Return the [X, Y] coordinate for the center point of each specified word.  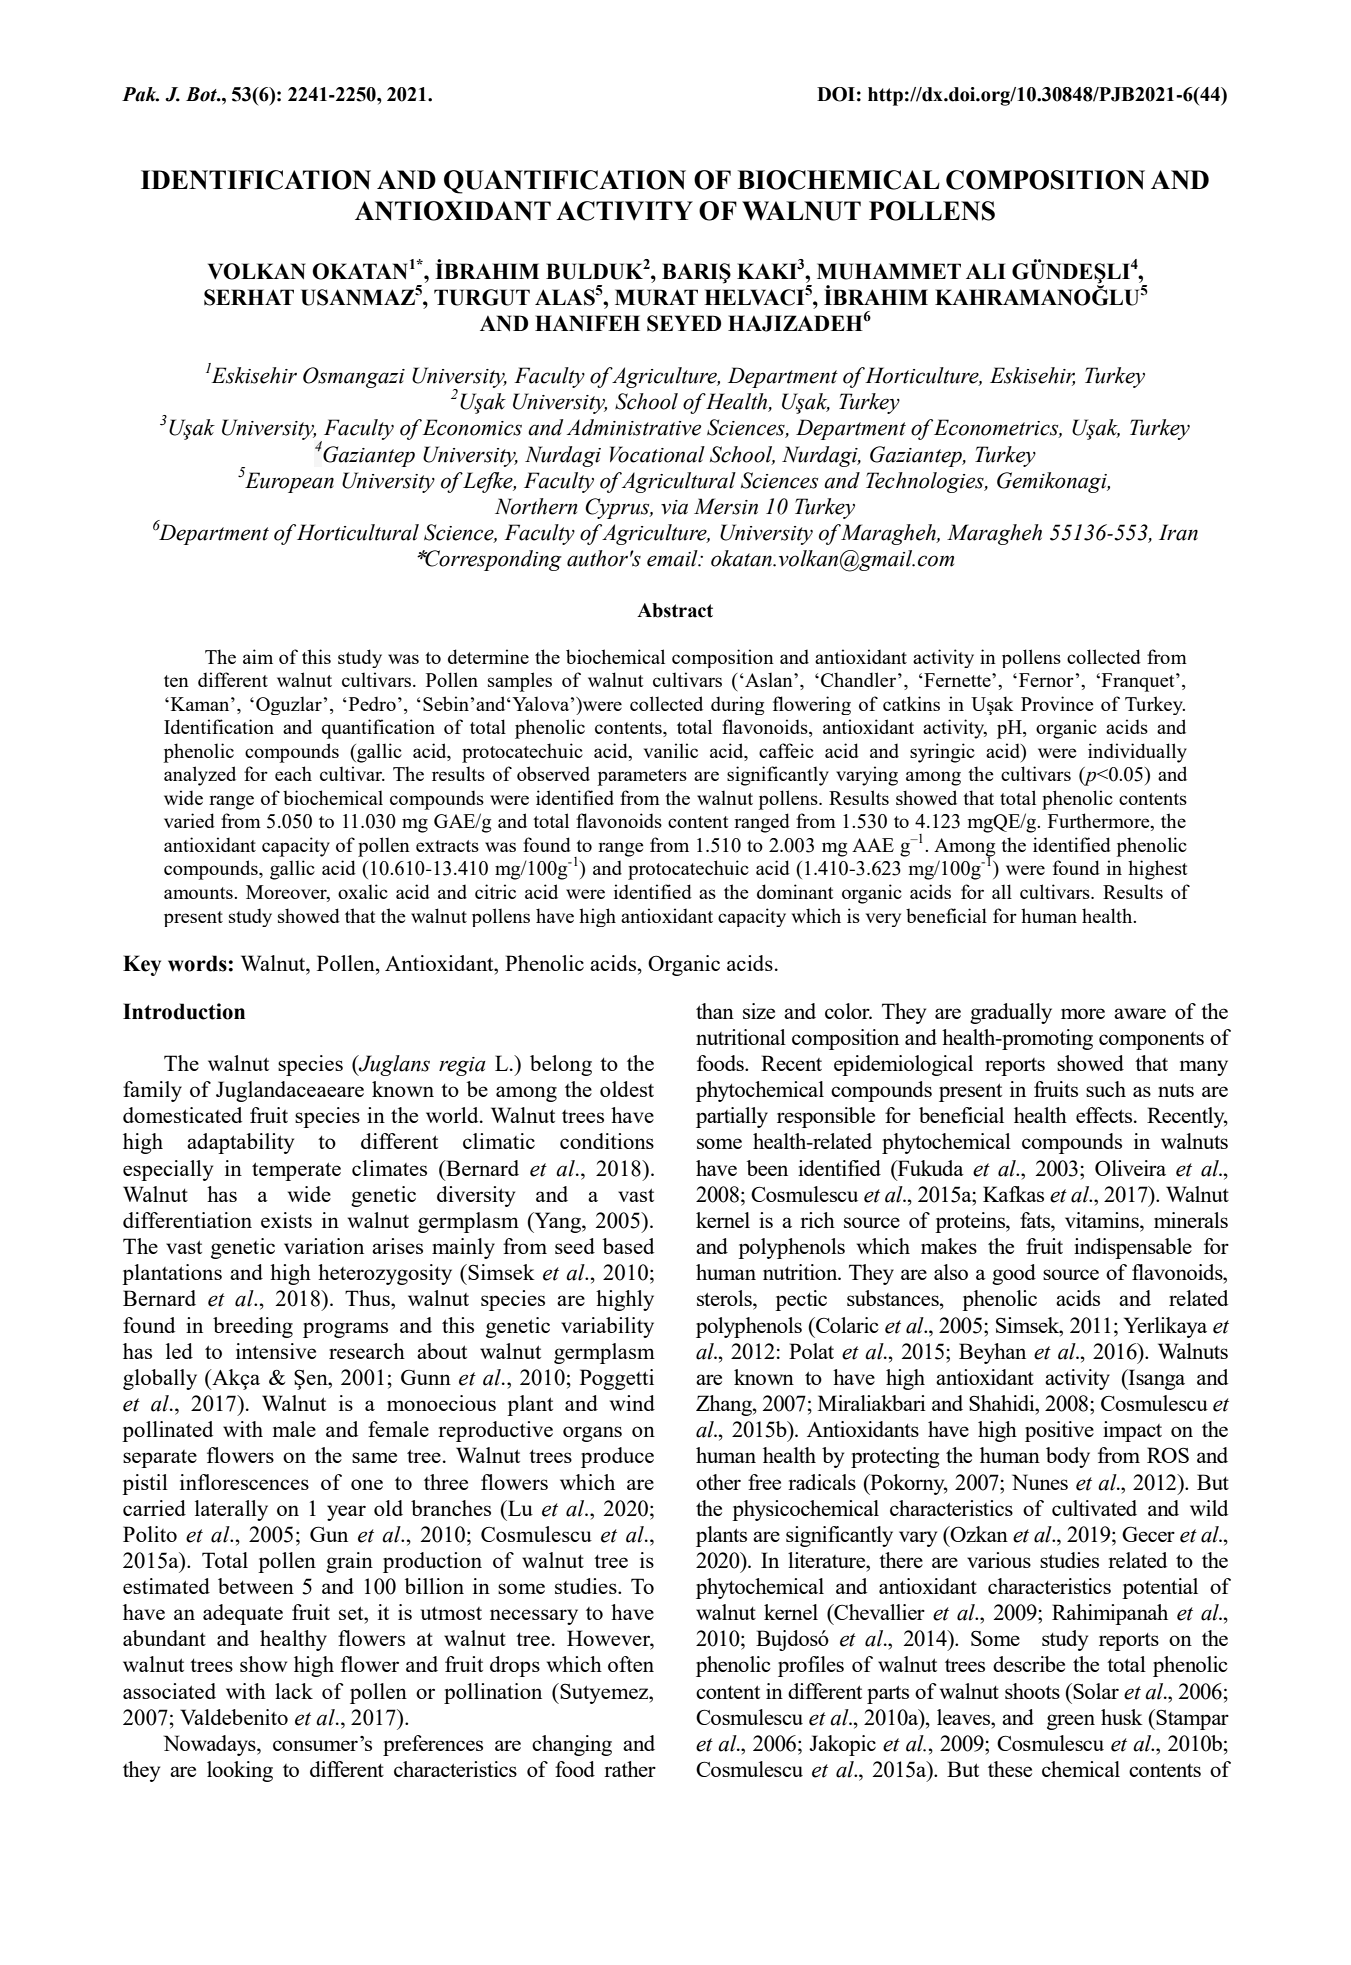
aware [1140, 1013]
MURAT [656, 297]
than [715, 1011]
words [197, 963]
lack [294, 1691]
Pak [140, 94]
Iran [1178, 532]
